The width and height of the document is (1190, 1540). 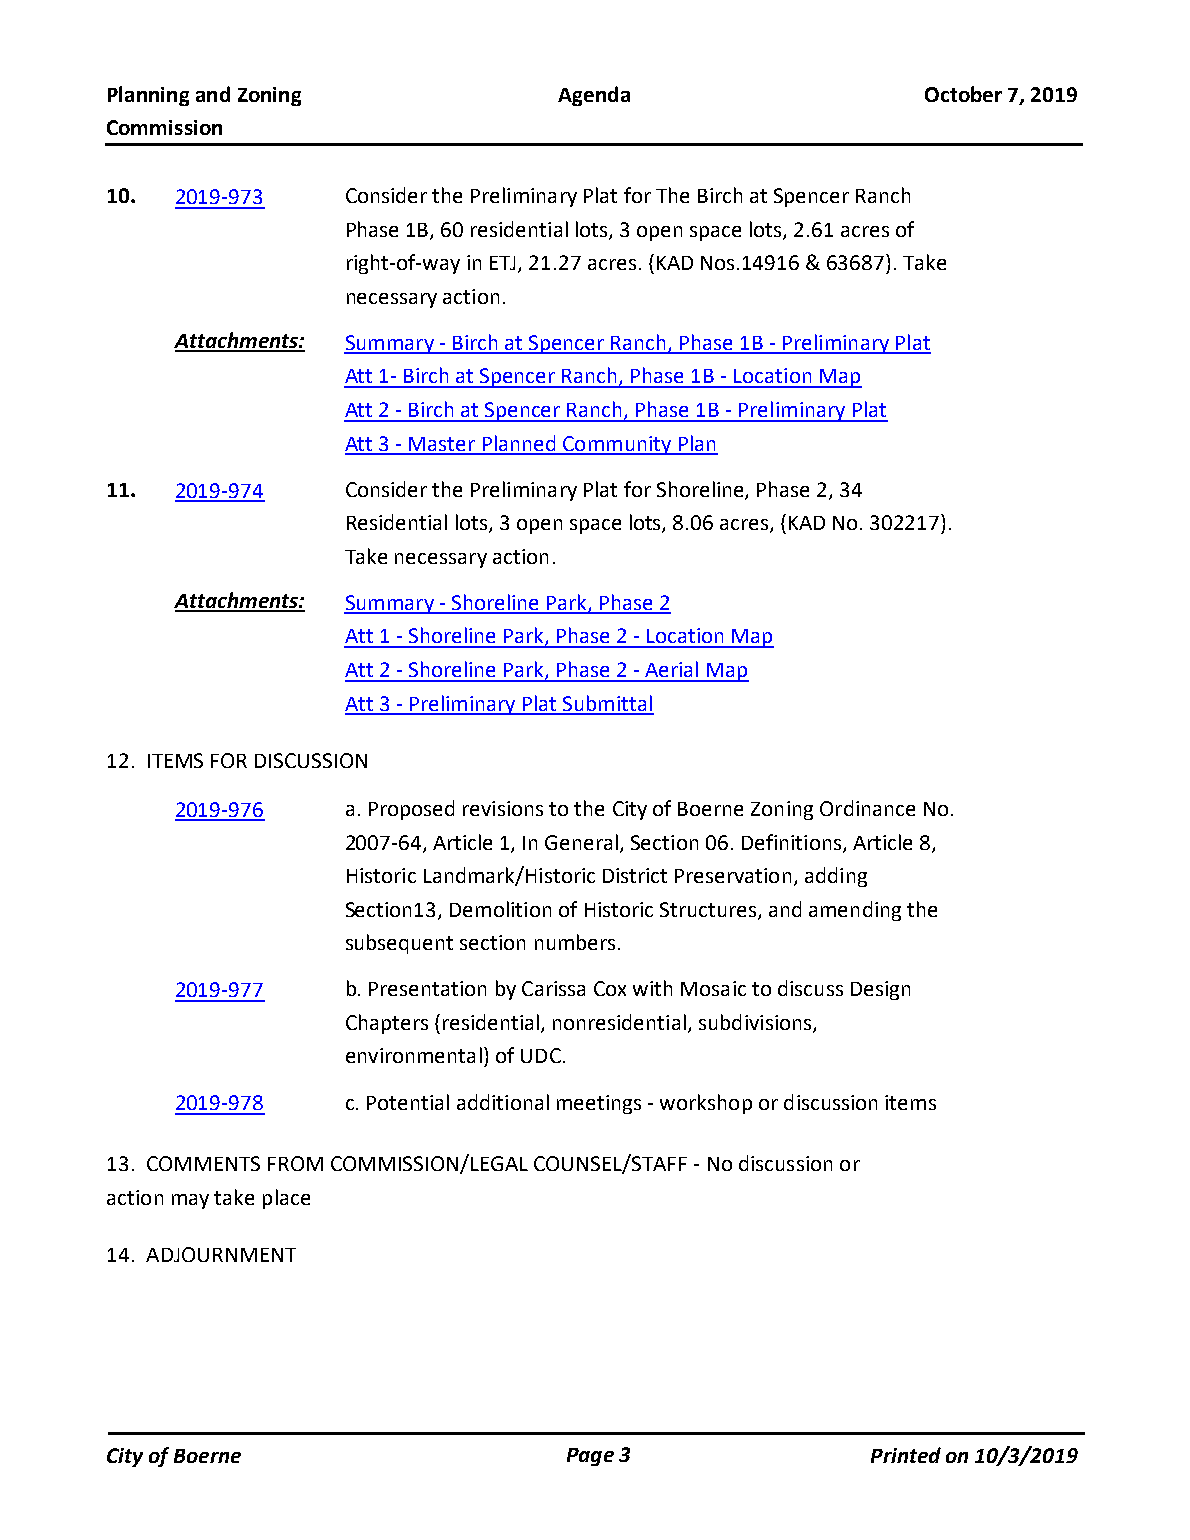 What do you see at coordinates (594, 96) in the document?
I see `Agenda` at bounding box center [594, 96].
